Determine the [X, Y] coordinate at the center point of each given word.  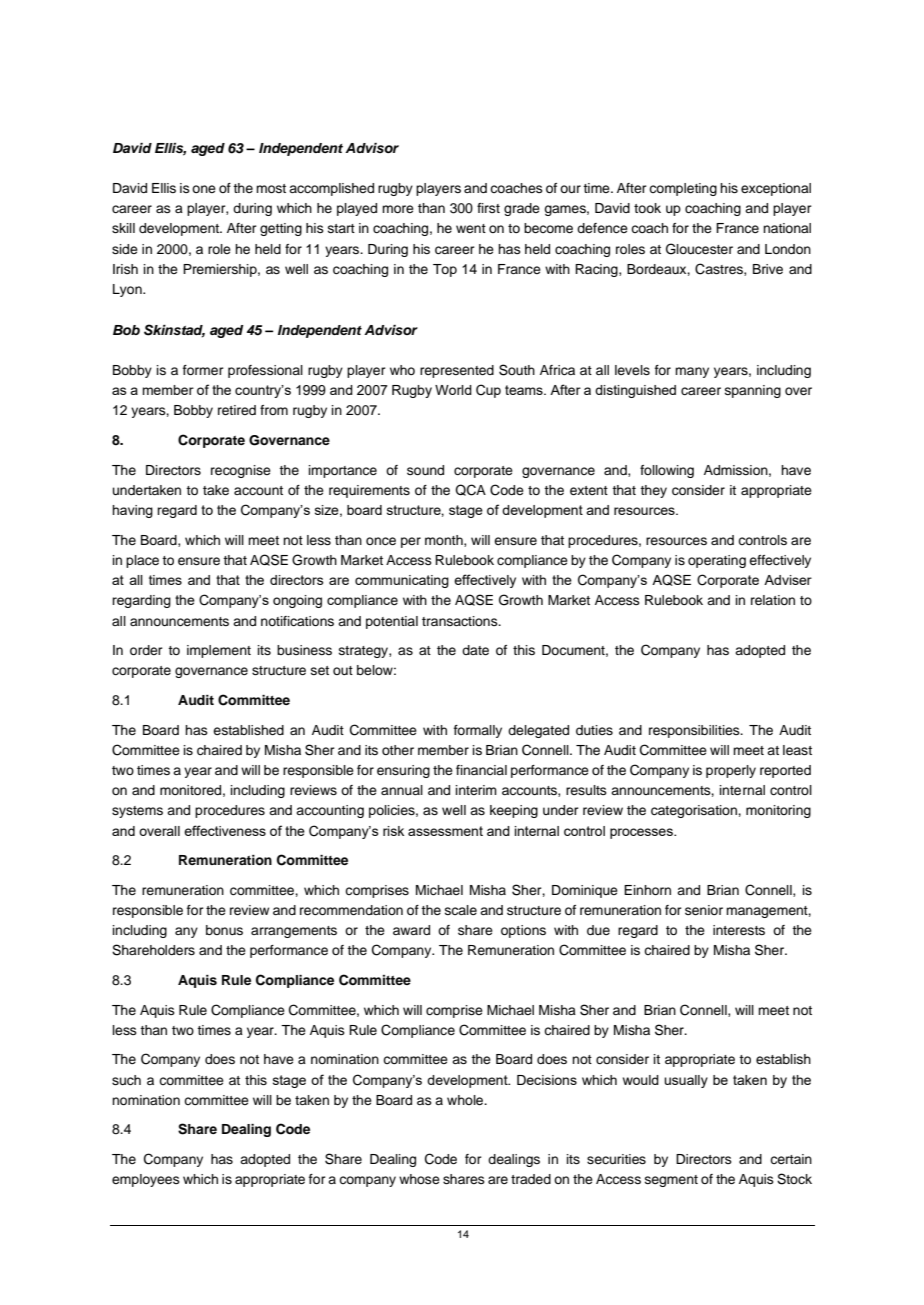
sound [425, 470]
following [667, 471]
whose [419, 1179]
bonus [224, 930]
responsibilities [695, 731]
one [204, 189]
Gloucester [699, 249]
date [475, 650]
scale [461, 910]
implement [219, 651]
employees [146, 1180]
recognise [241, 471]
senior [704, 910]
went [471, 228]
